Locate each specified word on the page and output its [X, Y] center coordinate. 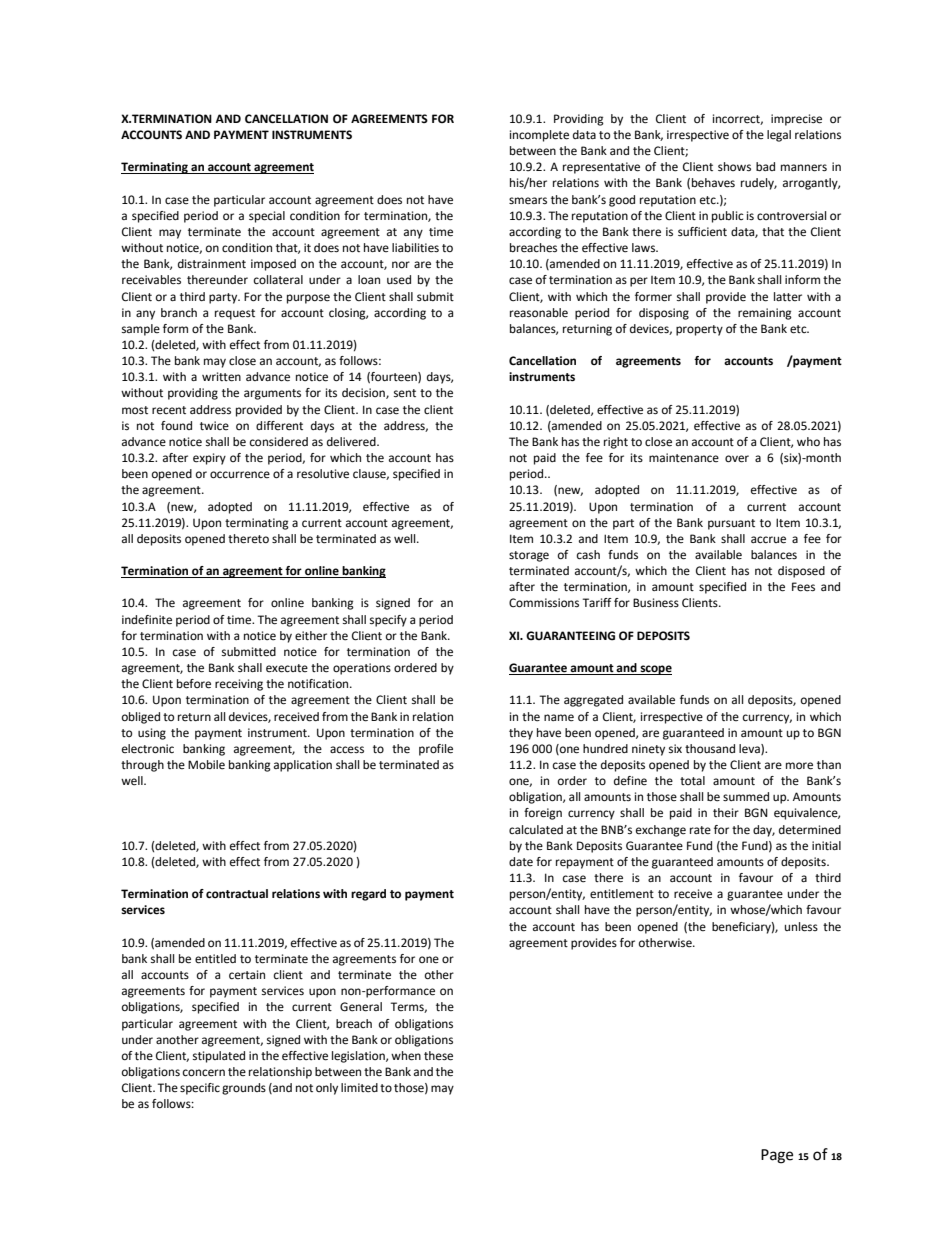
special [267, 217]
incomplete [539, 136]
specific [200, 1089]
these [438, 1056]
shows [734, 166]
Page [777, 1156]
